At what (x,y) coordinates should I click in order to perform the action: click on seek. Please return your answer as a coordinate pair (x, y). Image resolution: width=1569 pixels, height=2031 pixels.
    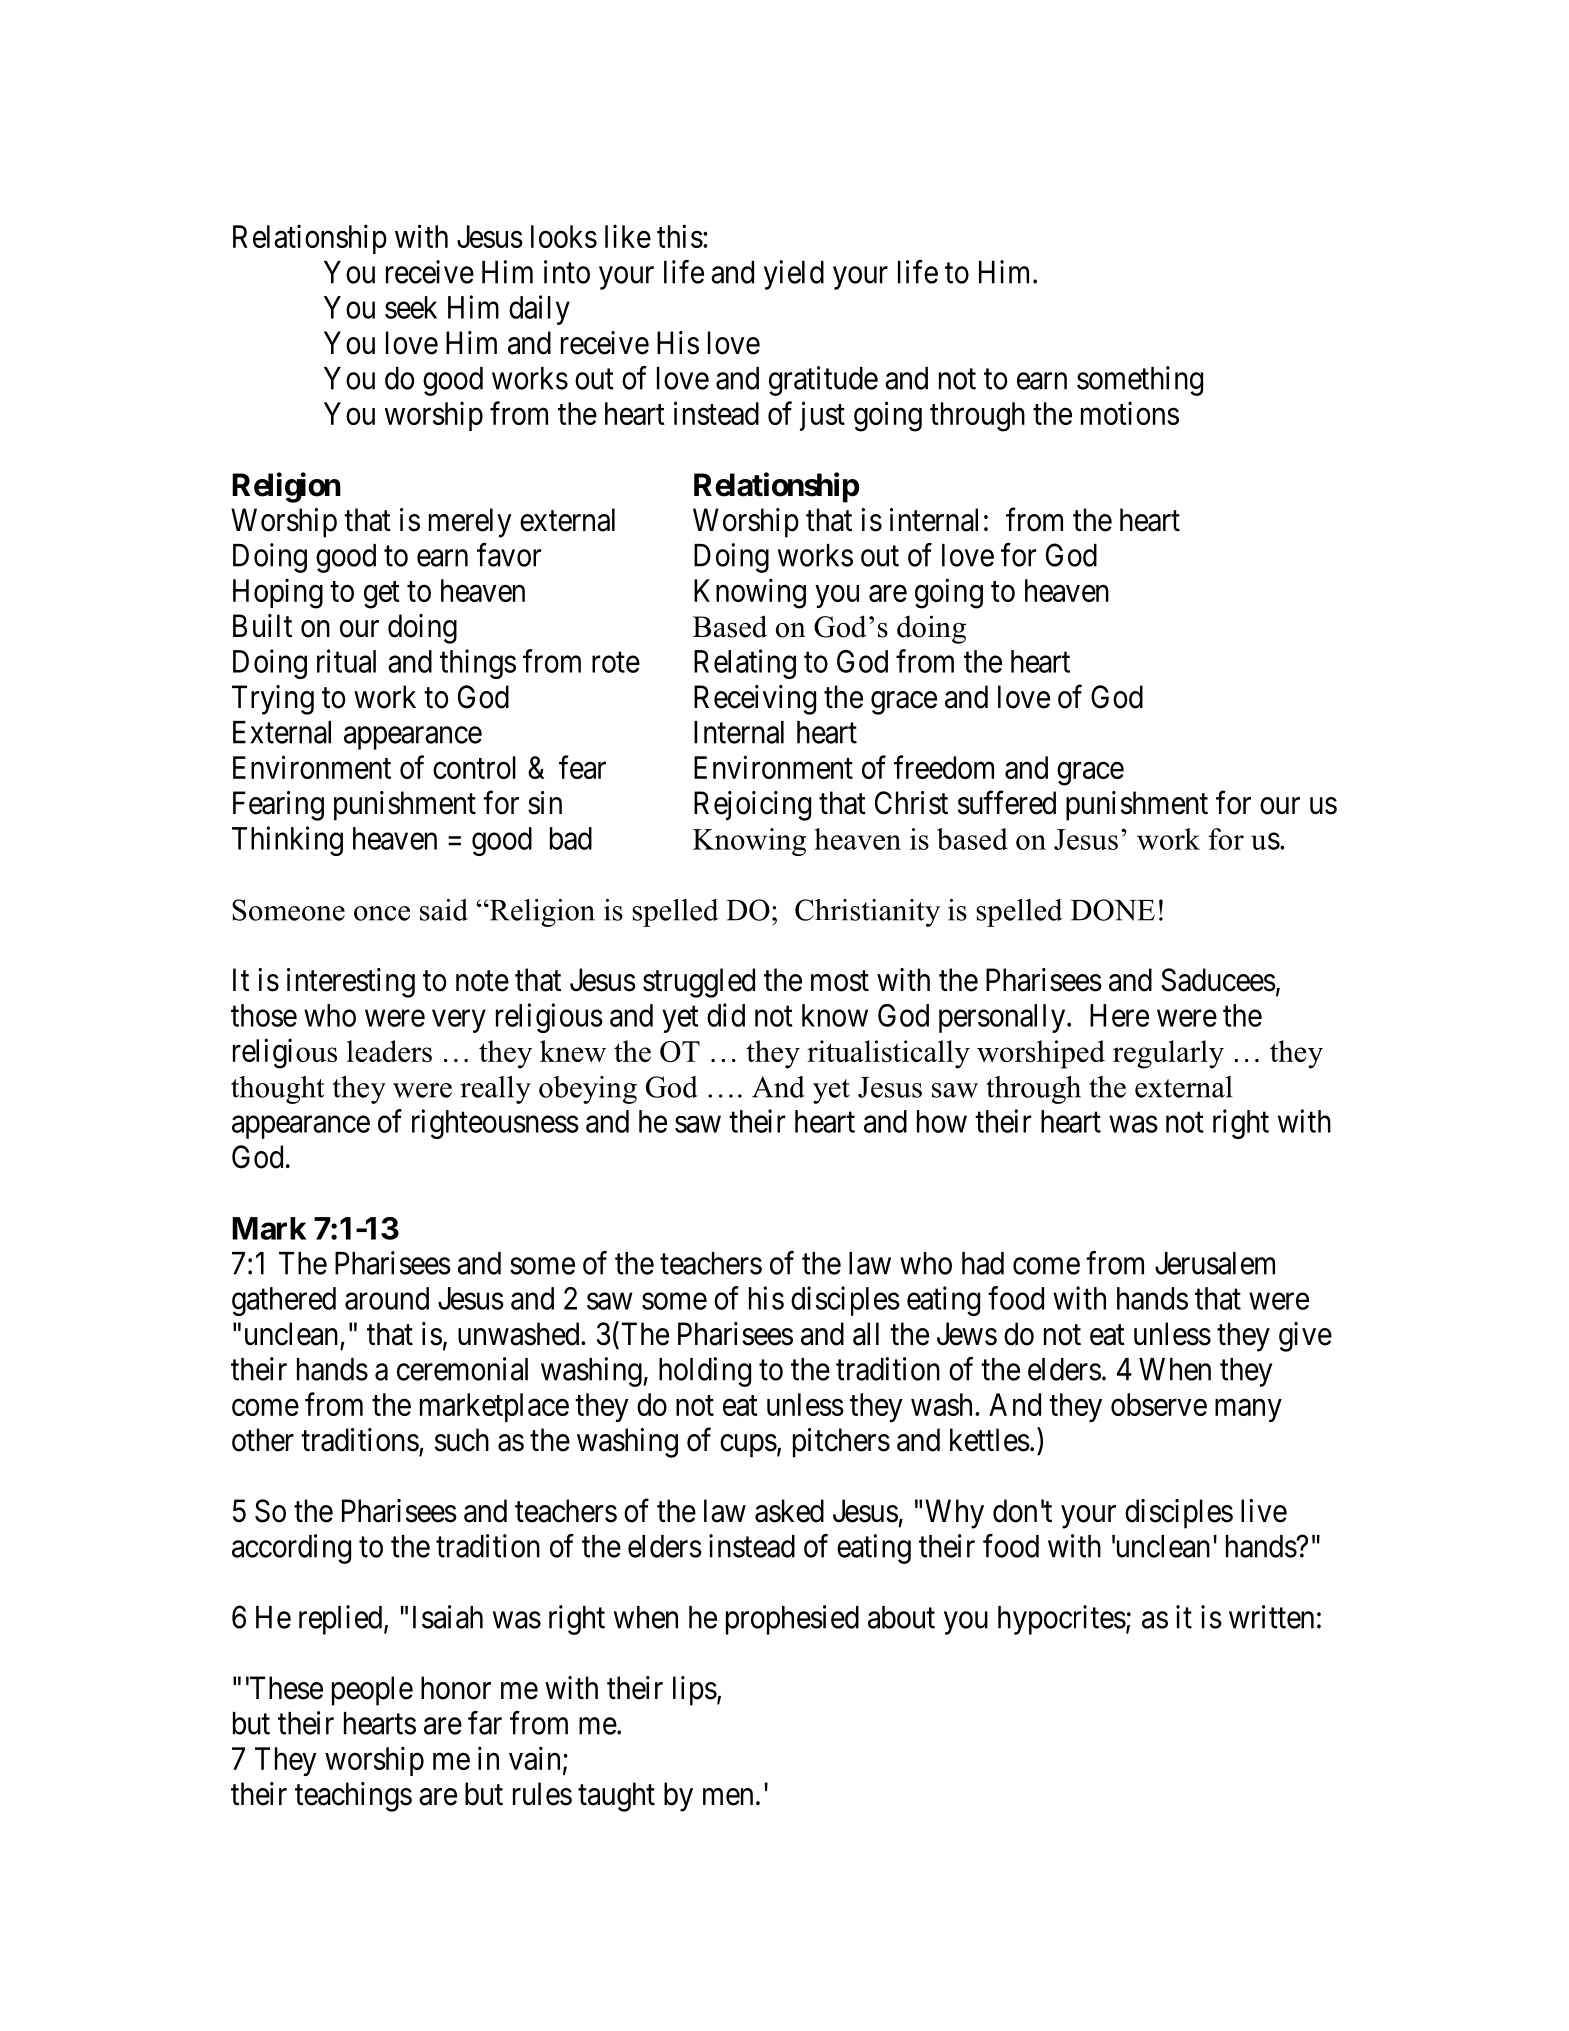
    Looking at the image, I should click on (411, 307).
